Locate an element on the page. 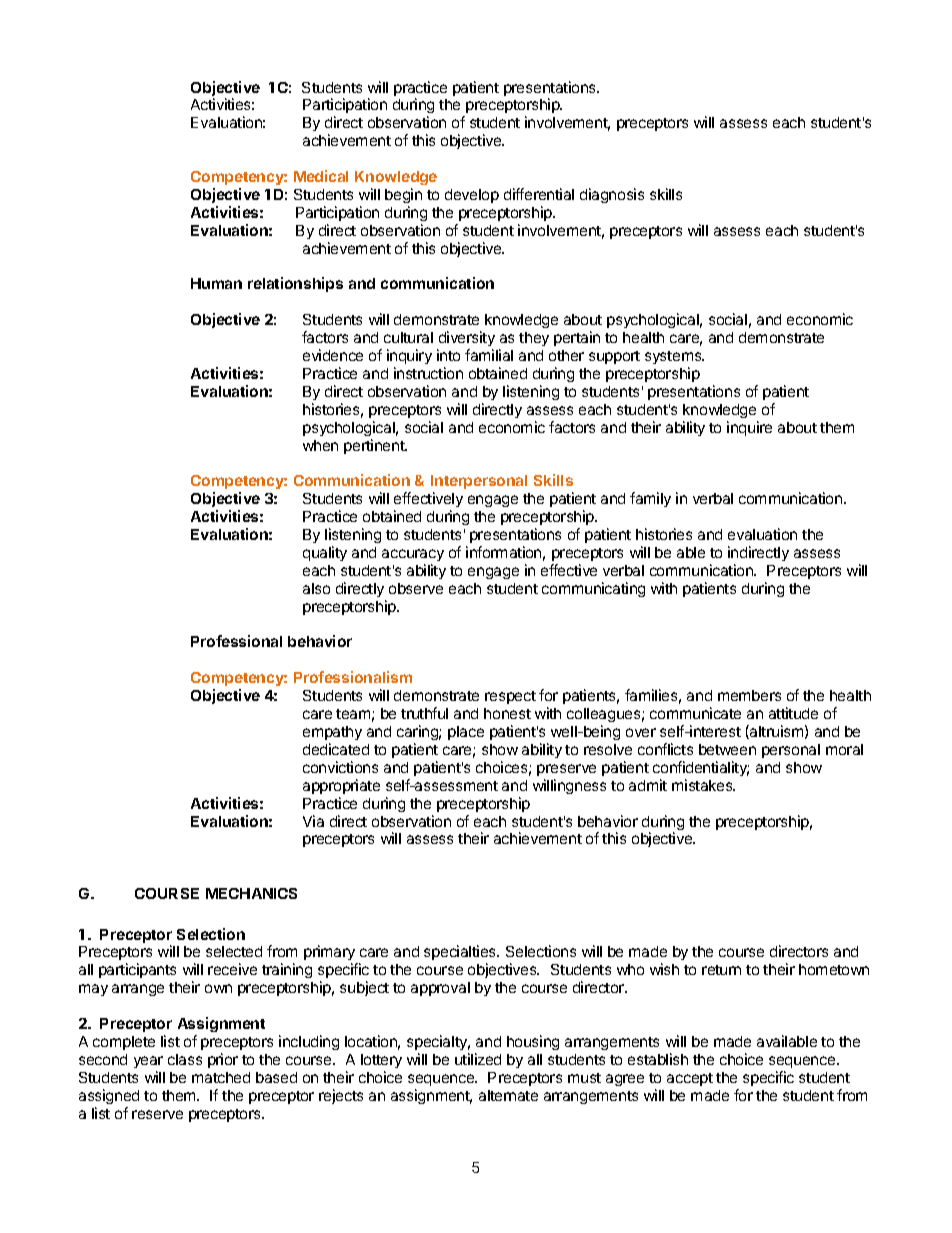 This image has width=952, height=1233. class is located at coordinates (185, 1059).
